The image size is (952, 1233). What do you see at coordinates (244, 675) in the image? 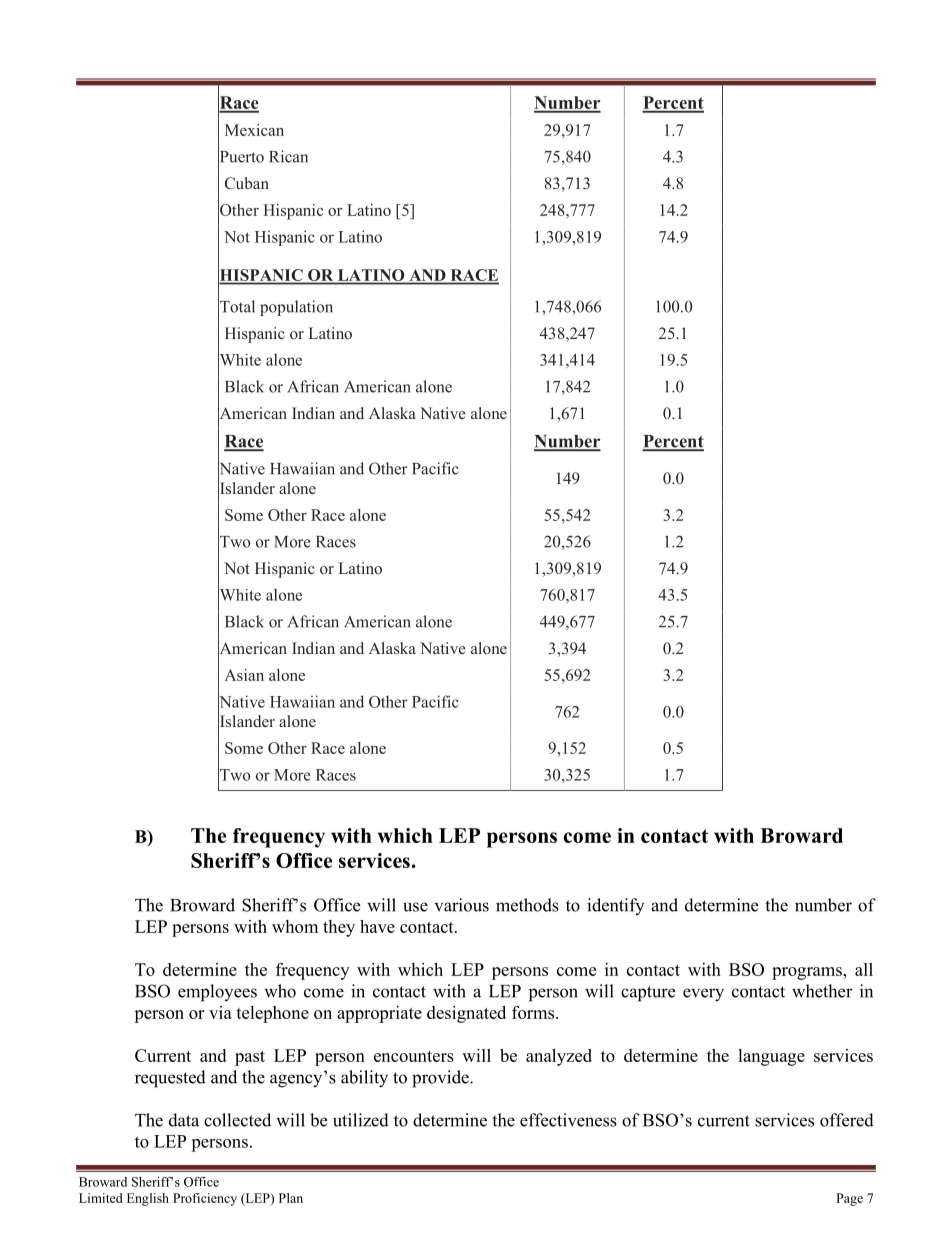
I see `Asian` at bounding box center [244, 675].
